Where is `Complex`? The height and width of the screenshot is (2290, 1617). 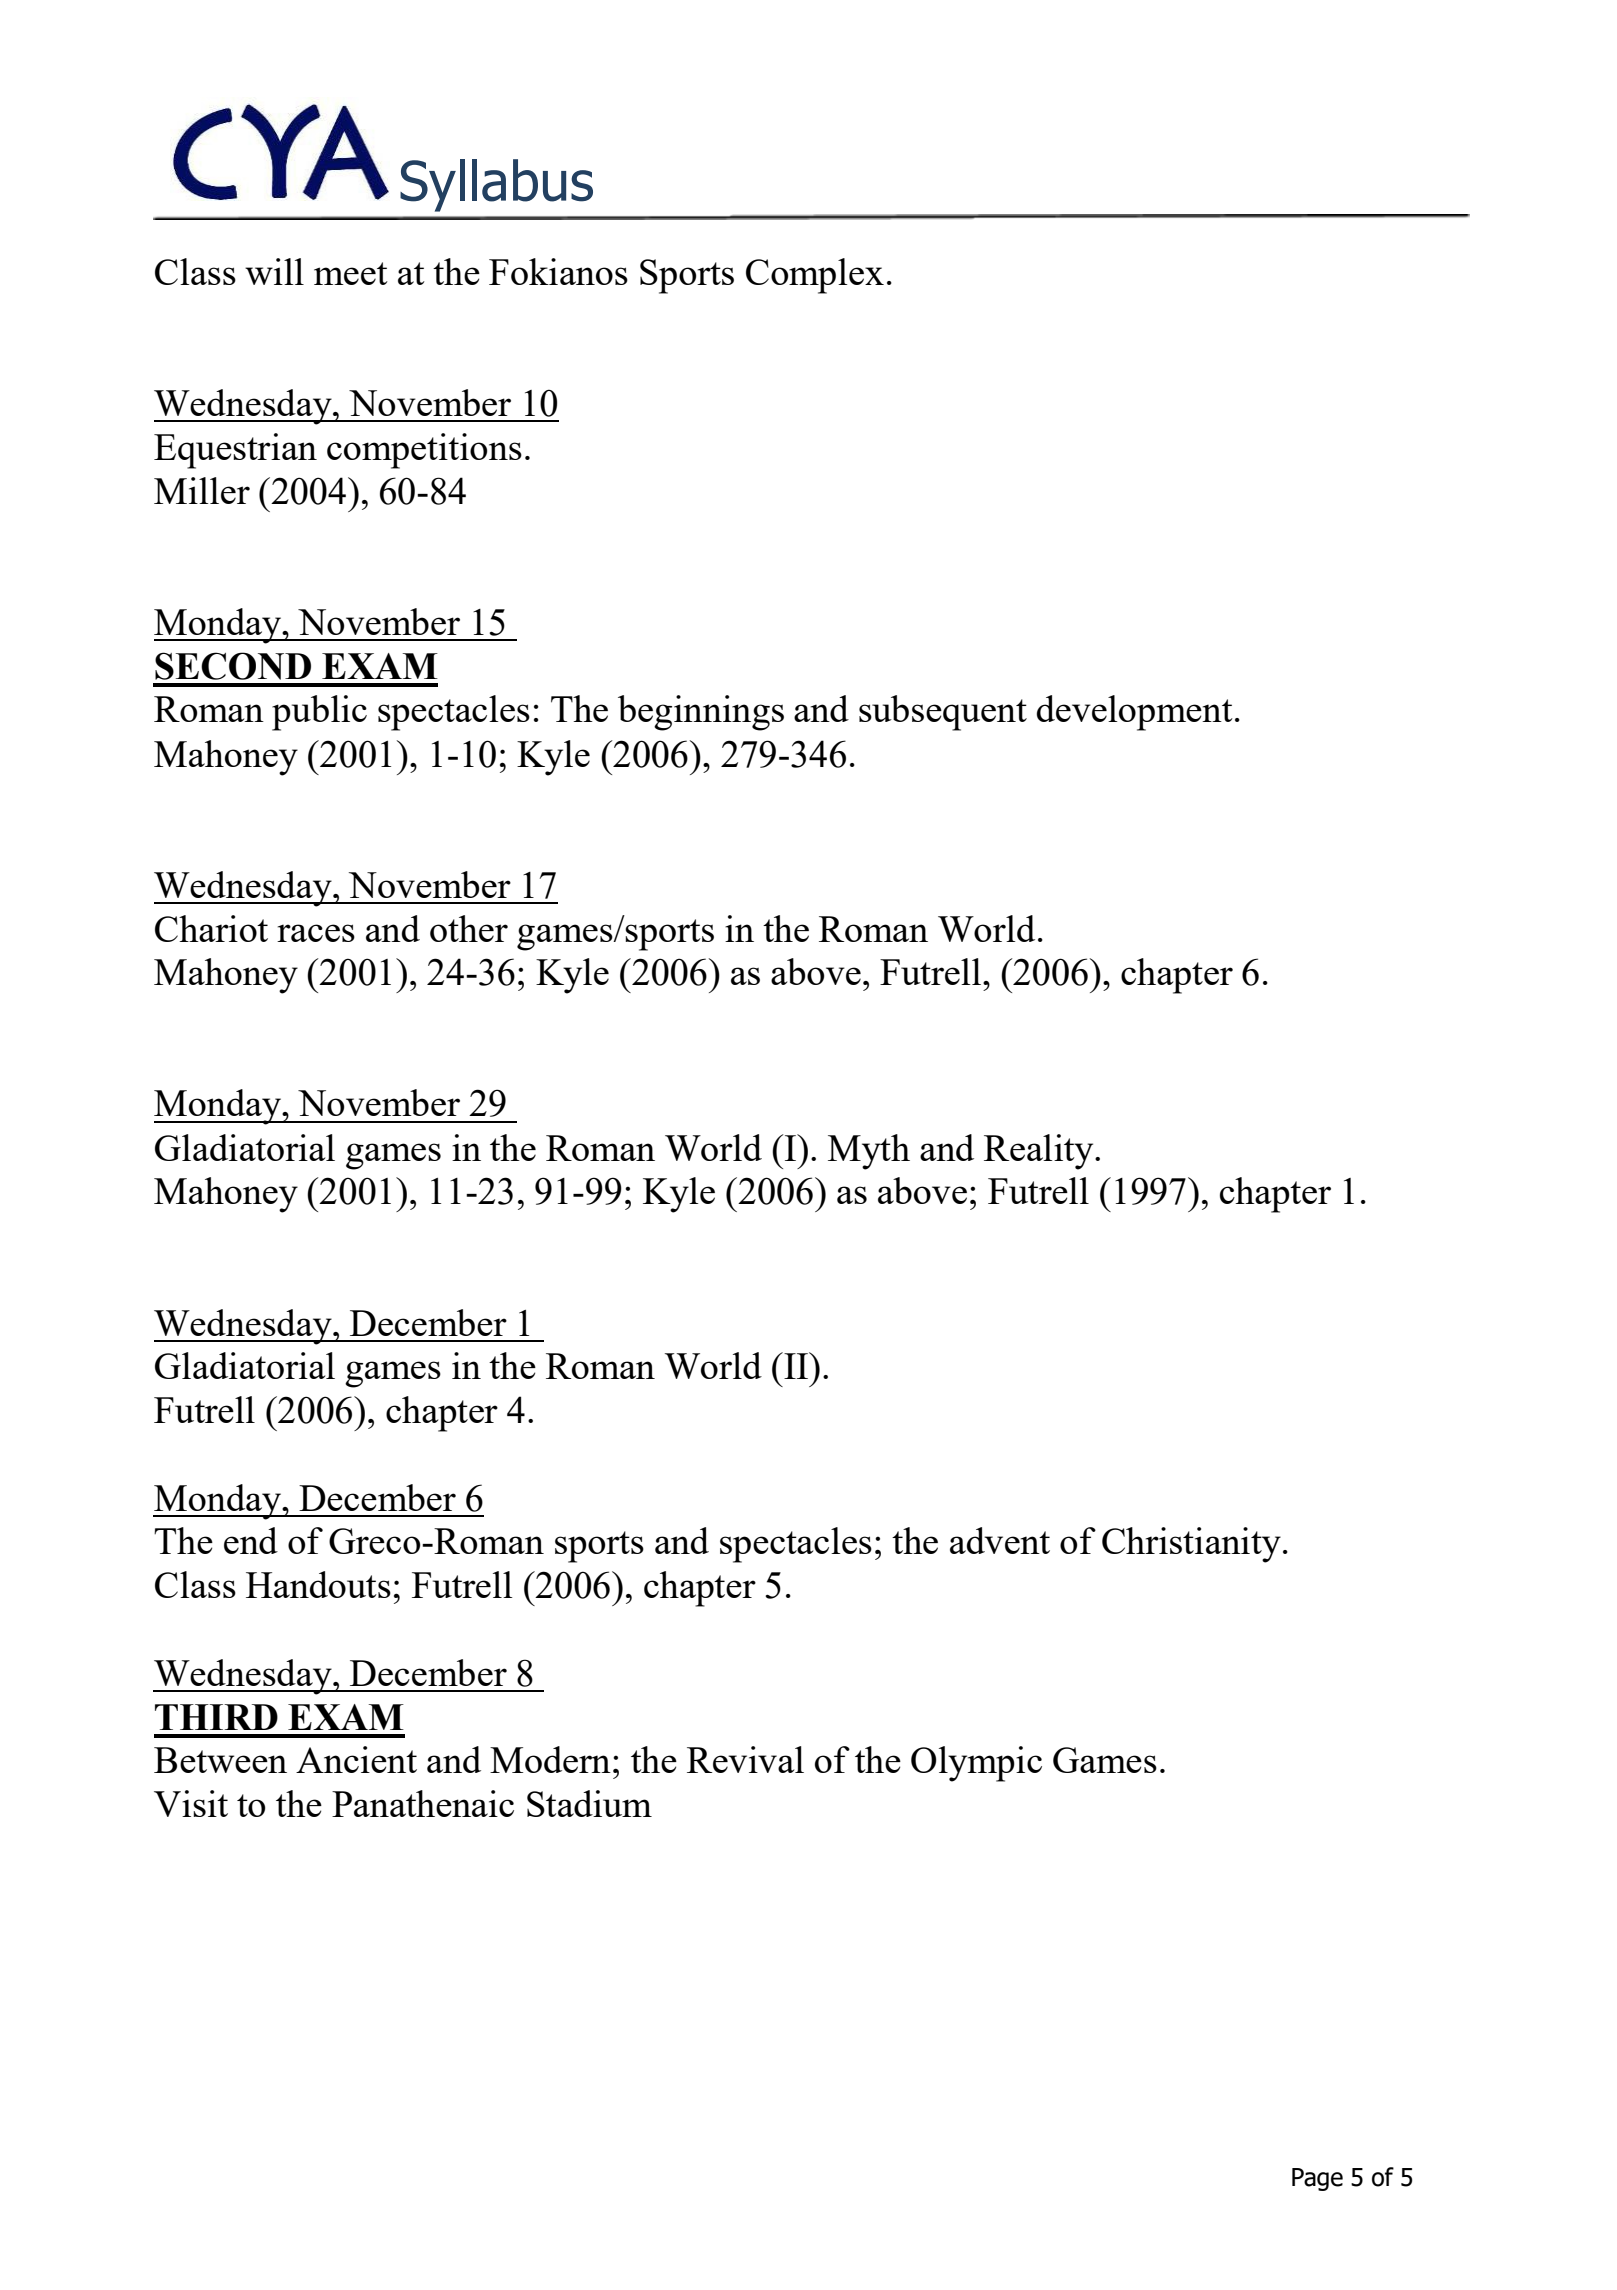 Complex is located at coordinates (815, 276).
